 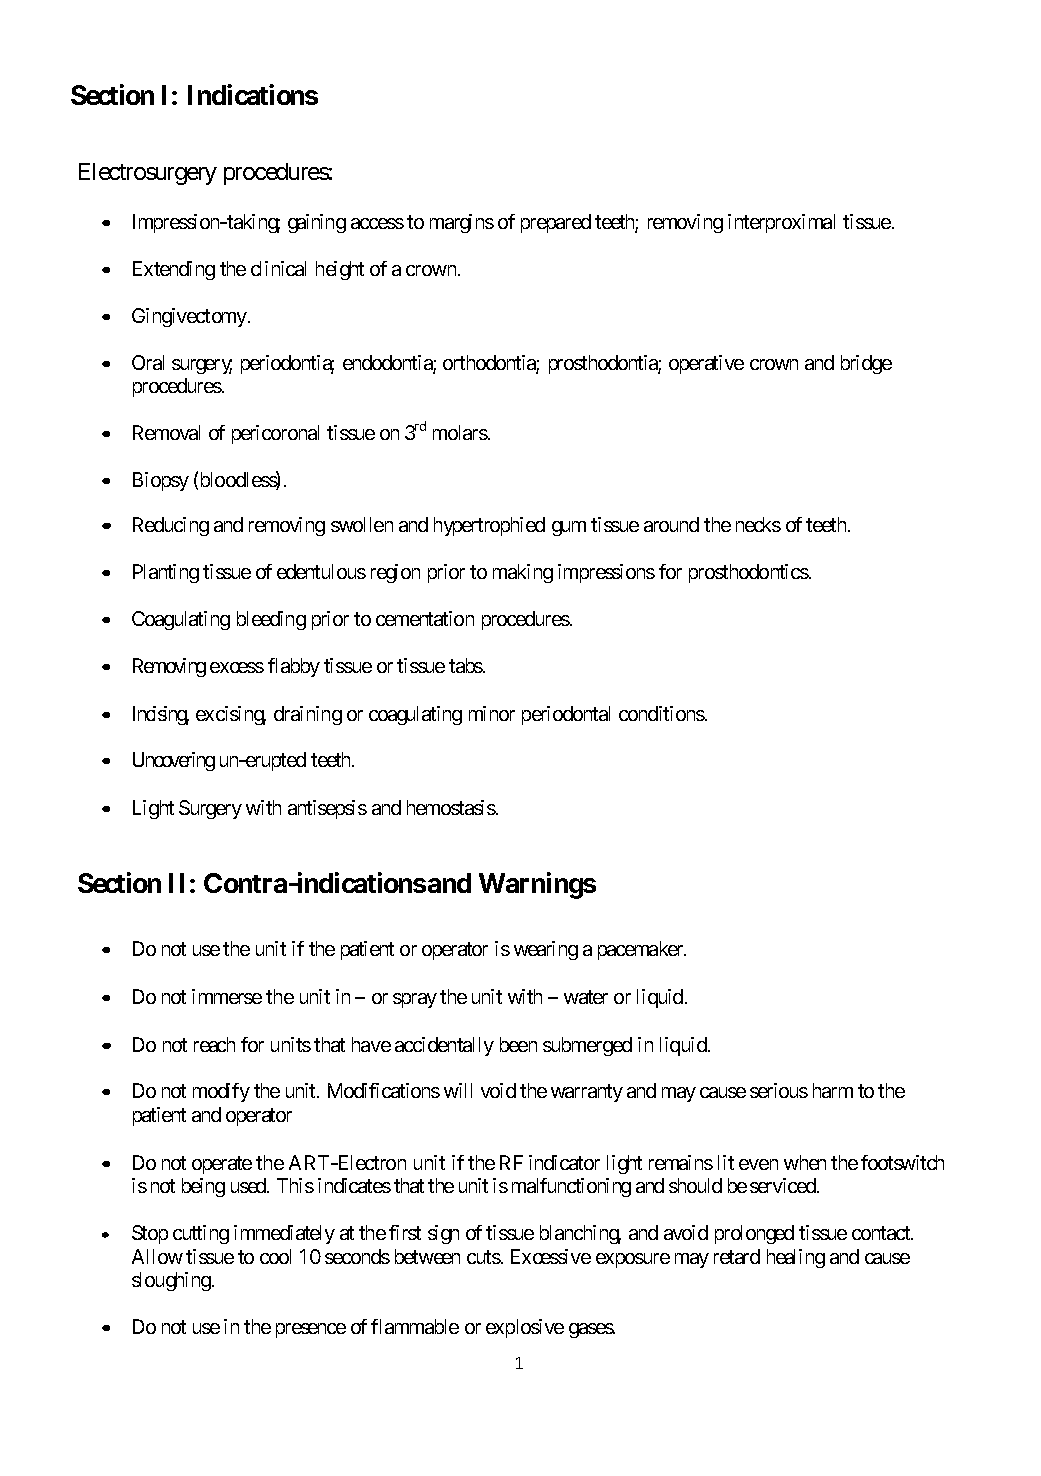 I want to click on interproximal, so click(x=781, y=223).
